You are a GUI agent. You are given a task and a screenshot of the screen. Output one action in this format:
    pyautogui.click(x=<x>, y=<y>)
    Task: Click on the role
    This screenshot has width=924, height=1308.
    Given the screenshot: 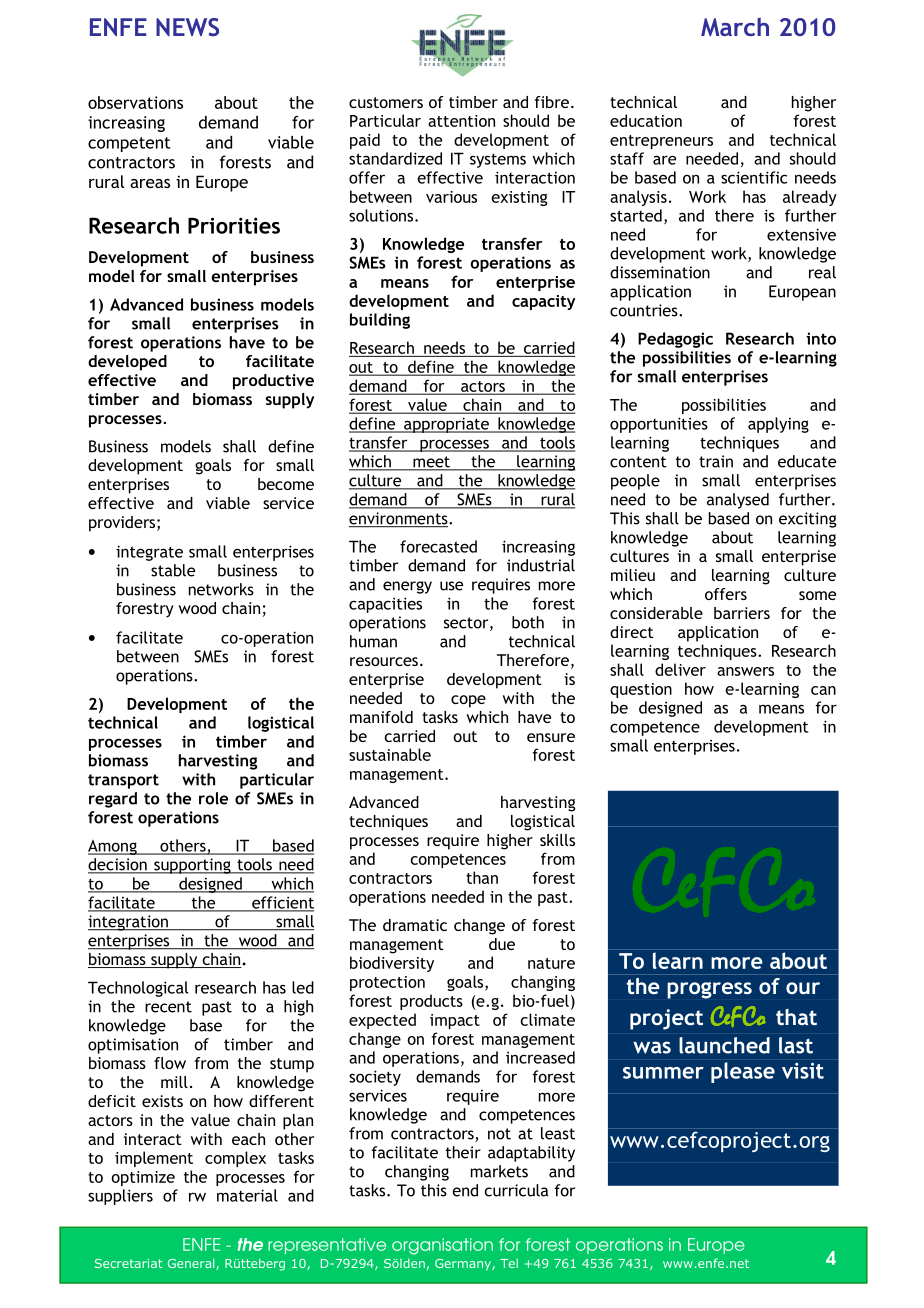 What is the action you would take?
    pyautogui.click(x=213, y=798)
